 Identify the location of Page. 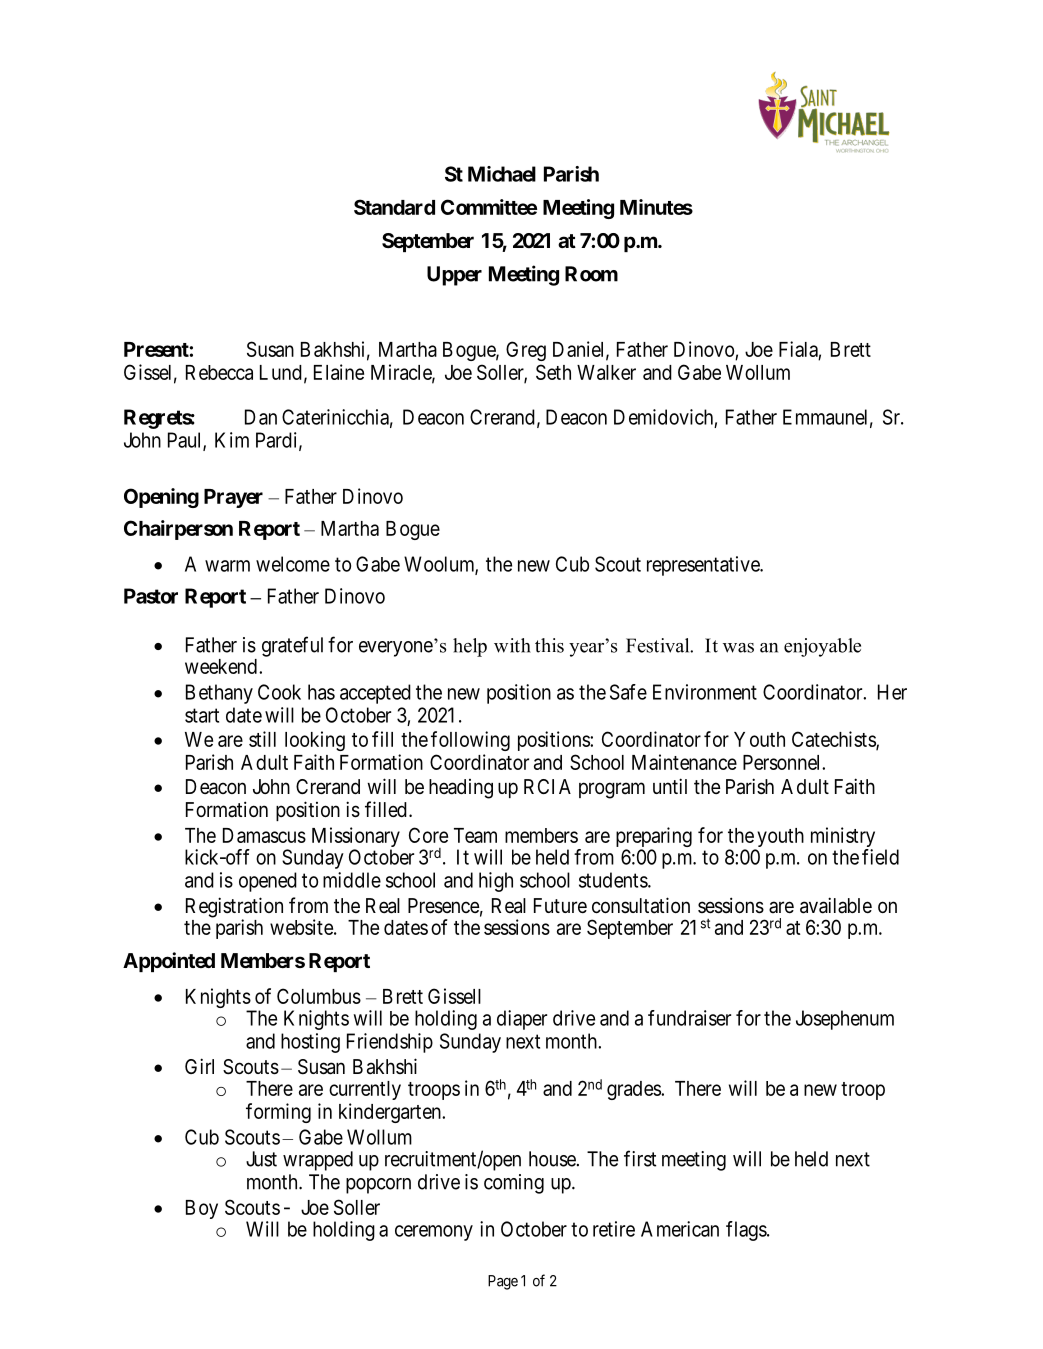
(503, 1282).
